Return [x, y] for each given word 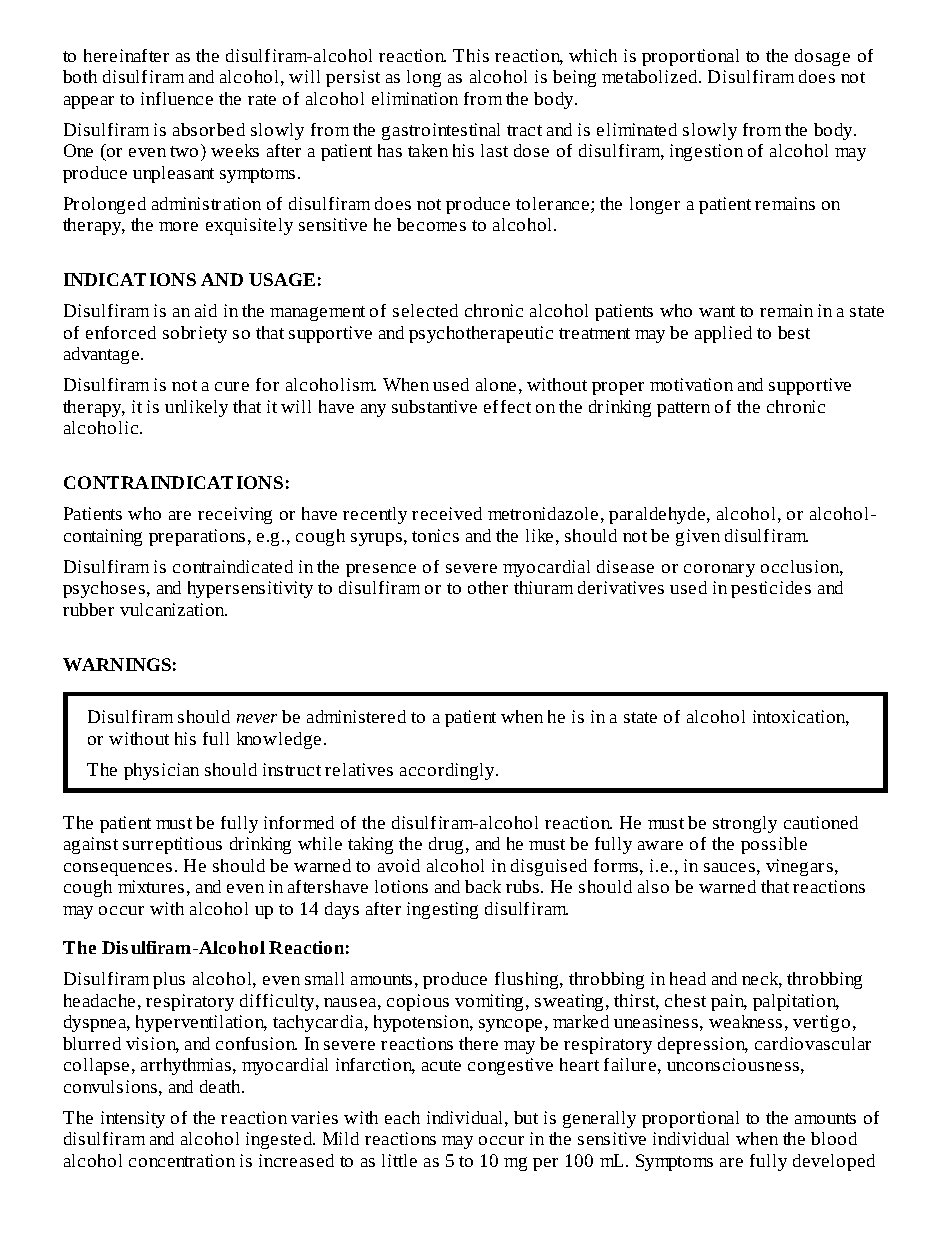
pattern [683, 409]
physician [161, 771]
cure [232, 386]
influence [177, 98]
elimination [415, 98]
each [402, 1117]
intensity [133, 1119]
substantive [434, 406]
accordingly [449, 771]
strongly [745, 824]
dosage [822, 57]
